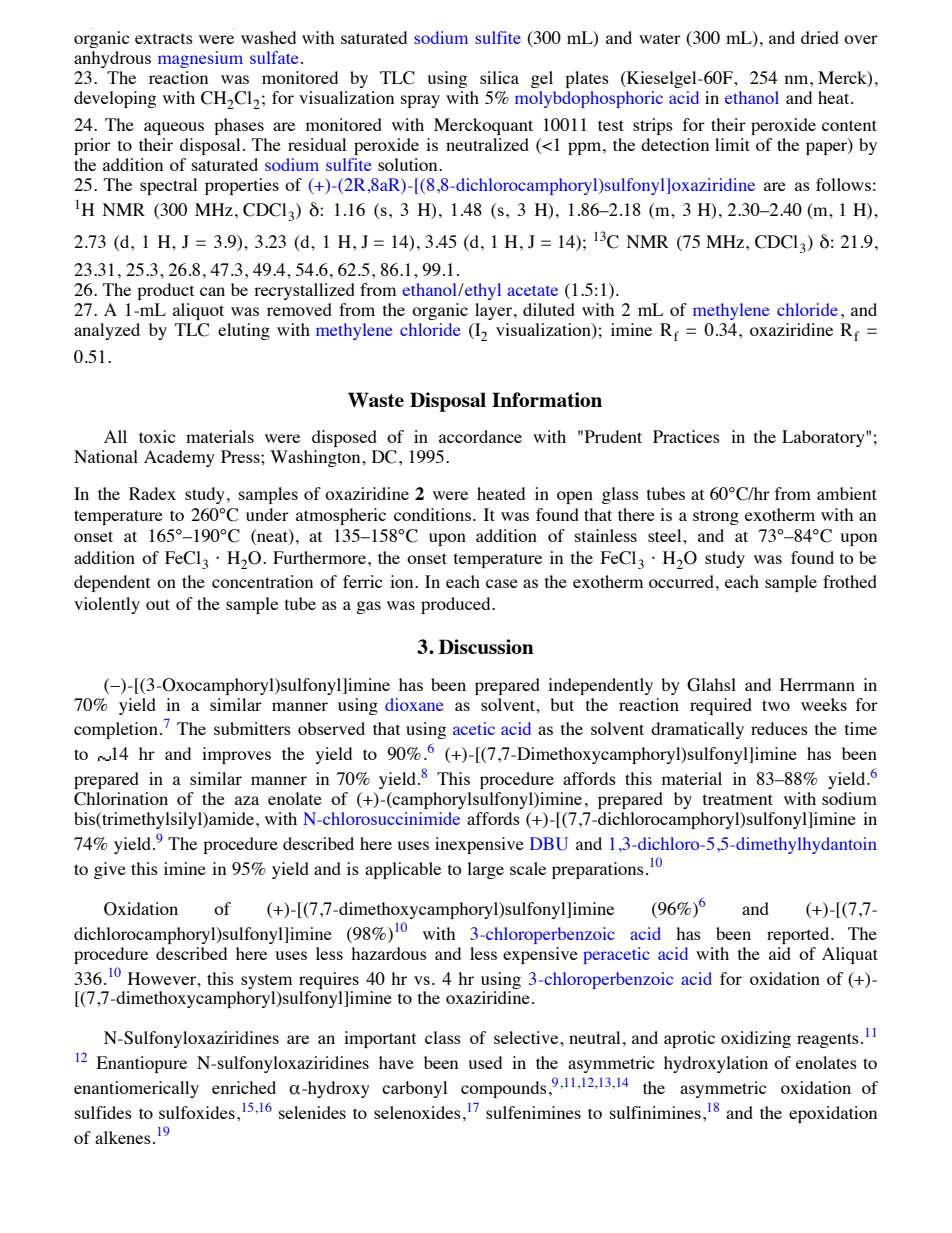  Describe the element at coordinates (502, 583) in the page. I see `case` at that location.
